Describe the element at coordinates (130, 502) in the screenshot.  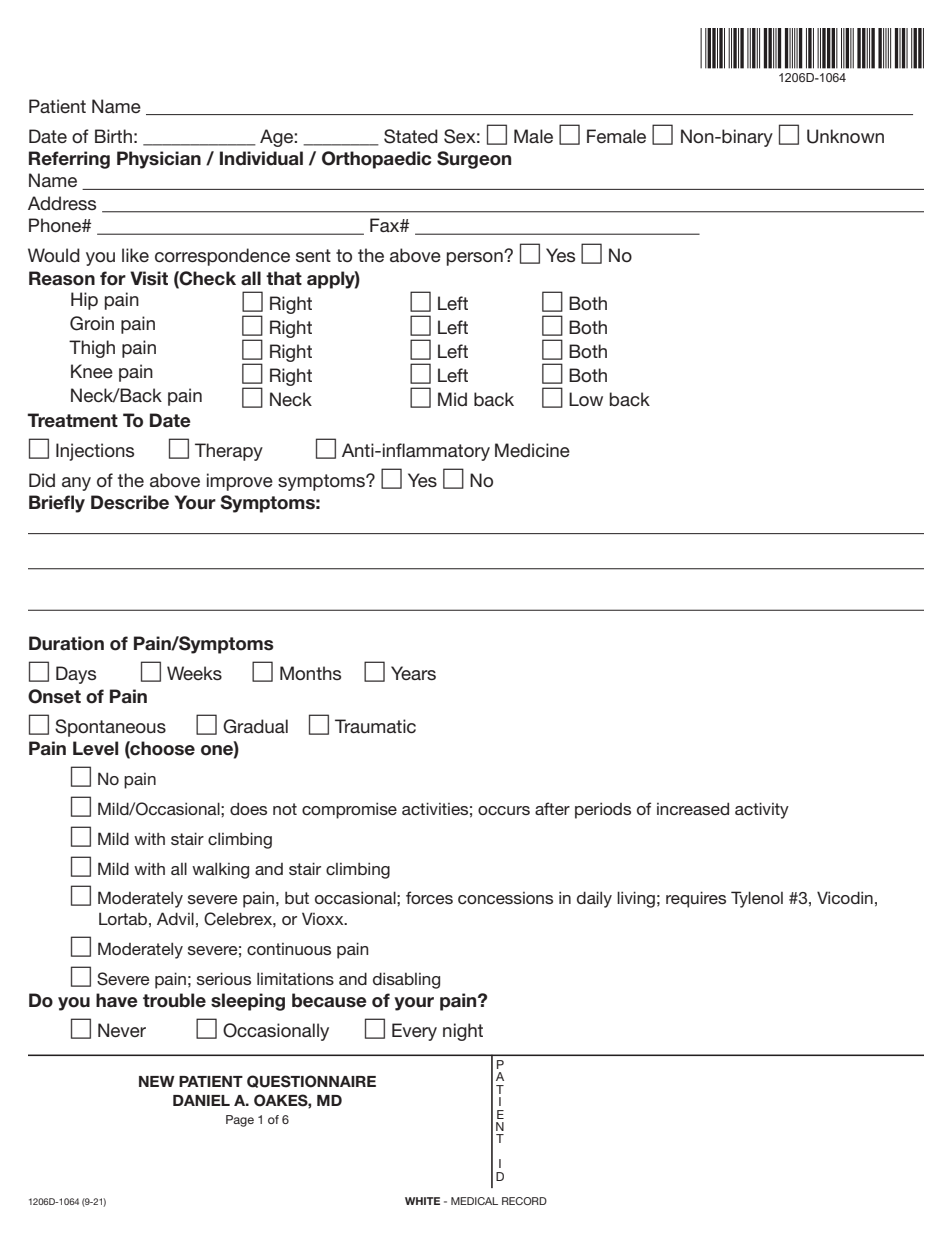
I see `Describe` at that location.
